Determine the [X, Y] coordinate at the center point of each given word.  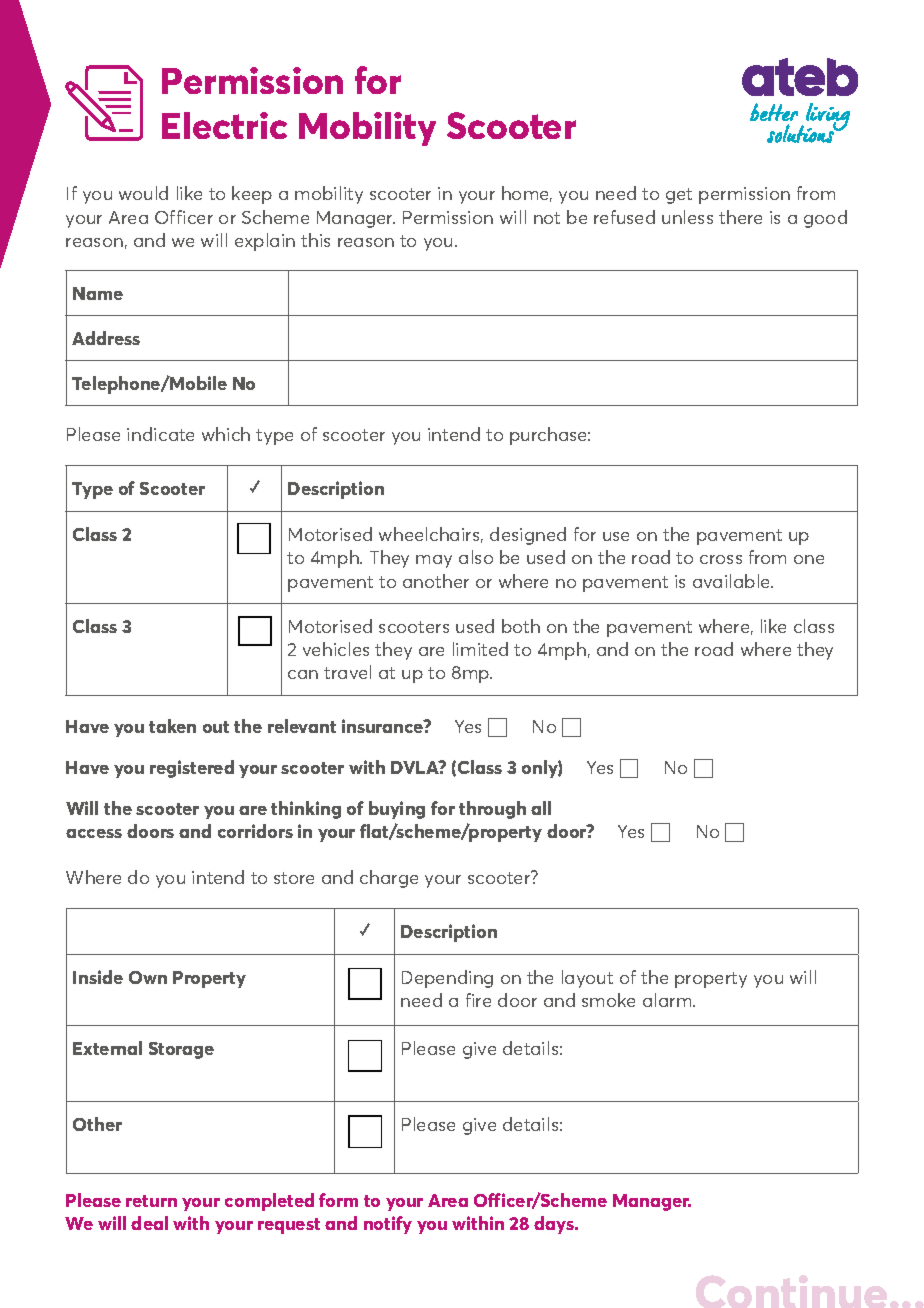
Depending [447, 979]
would [143, 193]
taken [172, 726]
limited [480, 649]
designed [528, 536]
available [733, 581]
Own [148, 977]
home [527, 194]
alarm [668, 1000]
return [151, 1201]
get [679, 196]
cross [721, 559]
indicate [160, 434]
